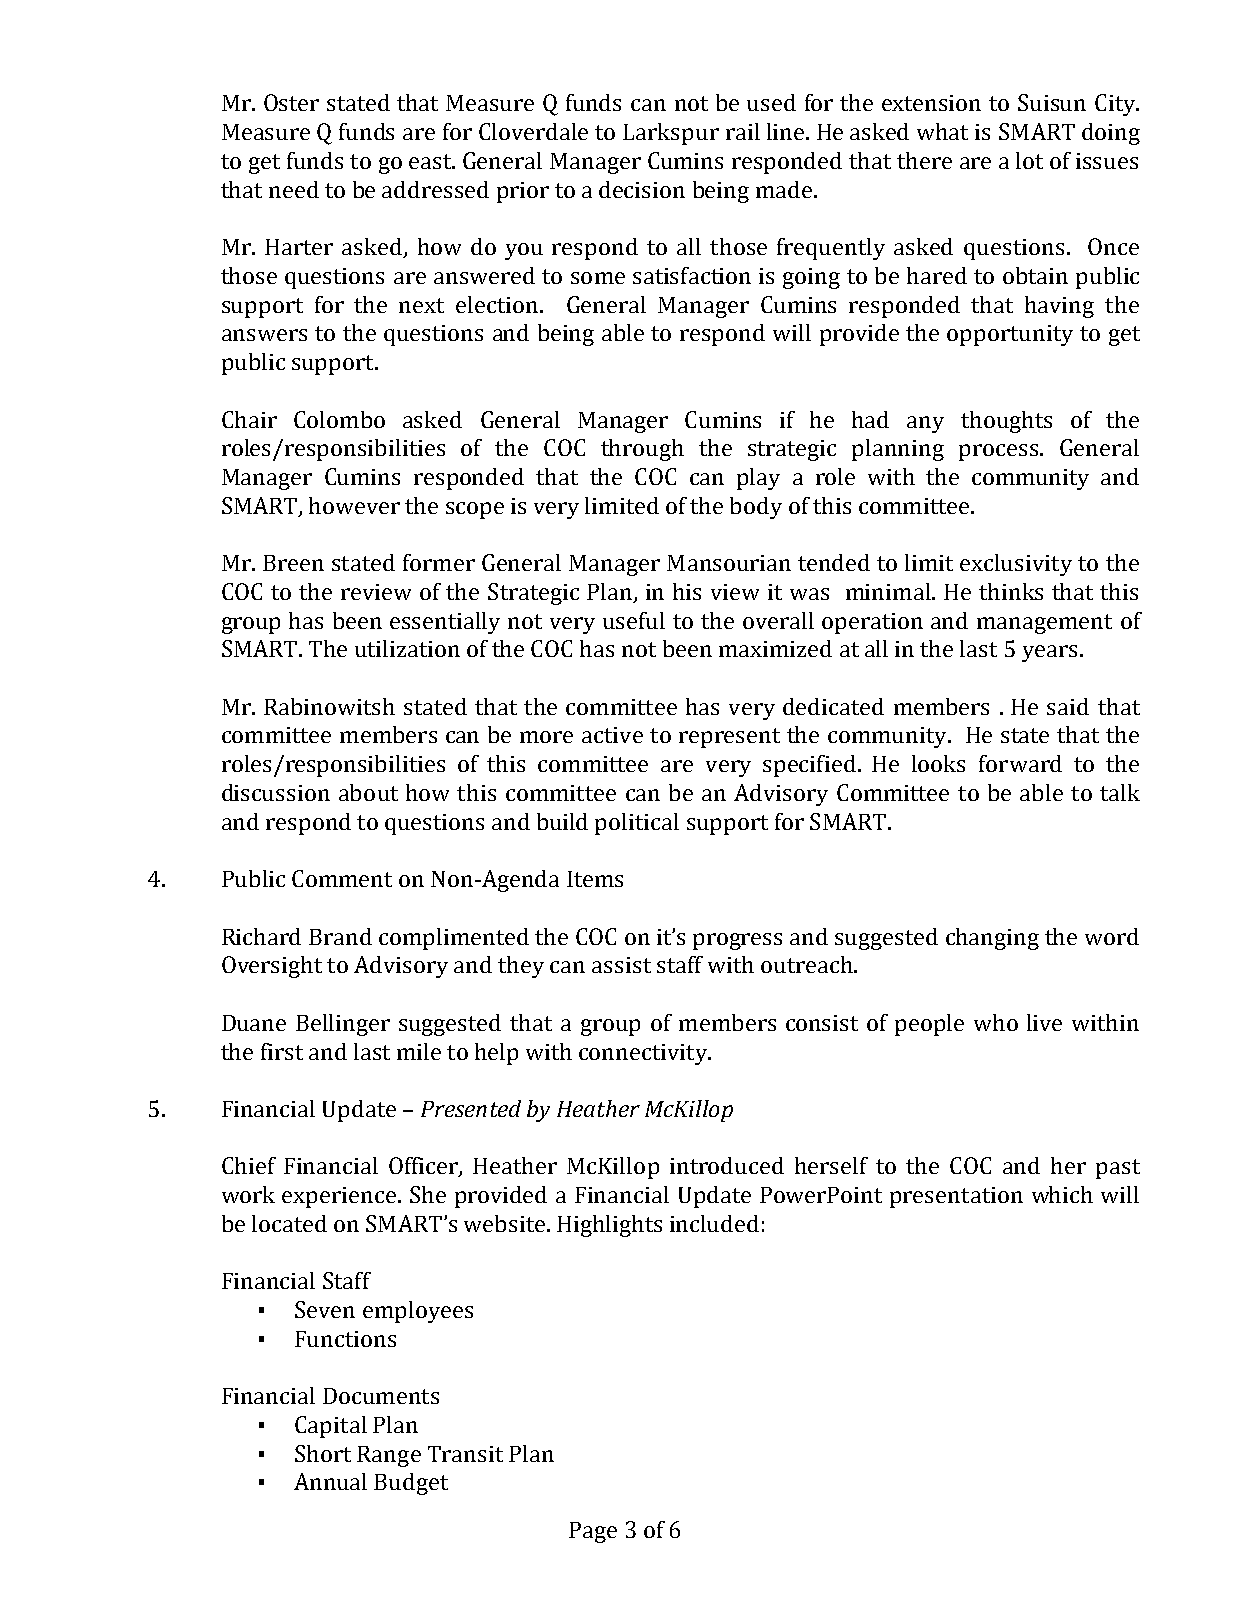 Image resolution: width=1250 pixels, height=1617 pixels. Describe the element at coordinates (330, 1481) in the document. I see `Annual` at that location.
